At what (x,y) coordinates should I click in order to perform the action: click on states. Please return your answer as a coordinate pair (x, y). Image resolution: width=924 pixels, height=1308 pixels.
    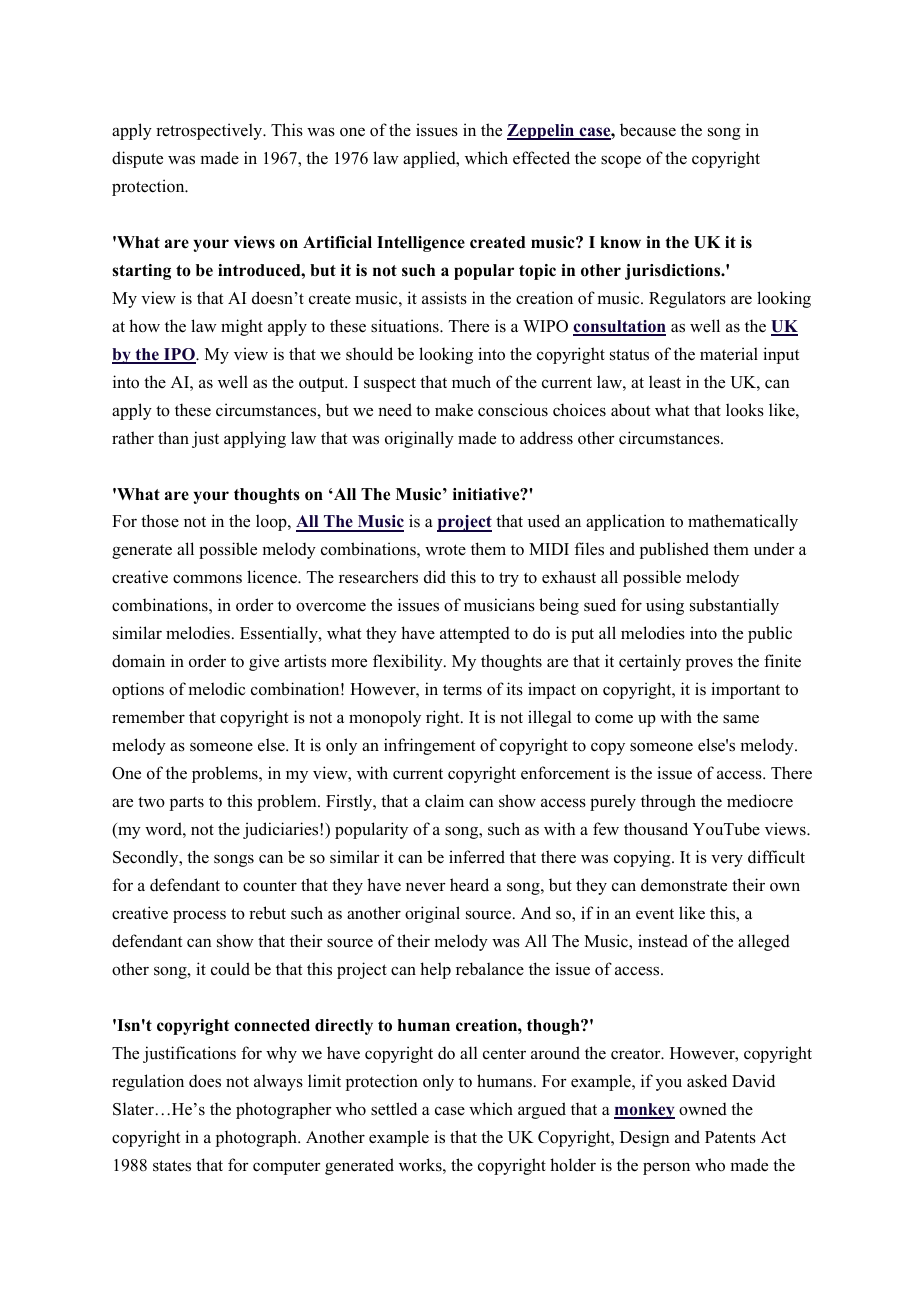
    Looking at the image, I should click on (172, 1166).
